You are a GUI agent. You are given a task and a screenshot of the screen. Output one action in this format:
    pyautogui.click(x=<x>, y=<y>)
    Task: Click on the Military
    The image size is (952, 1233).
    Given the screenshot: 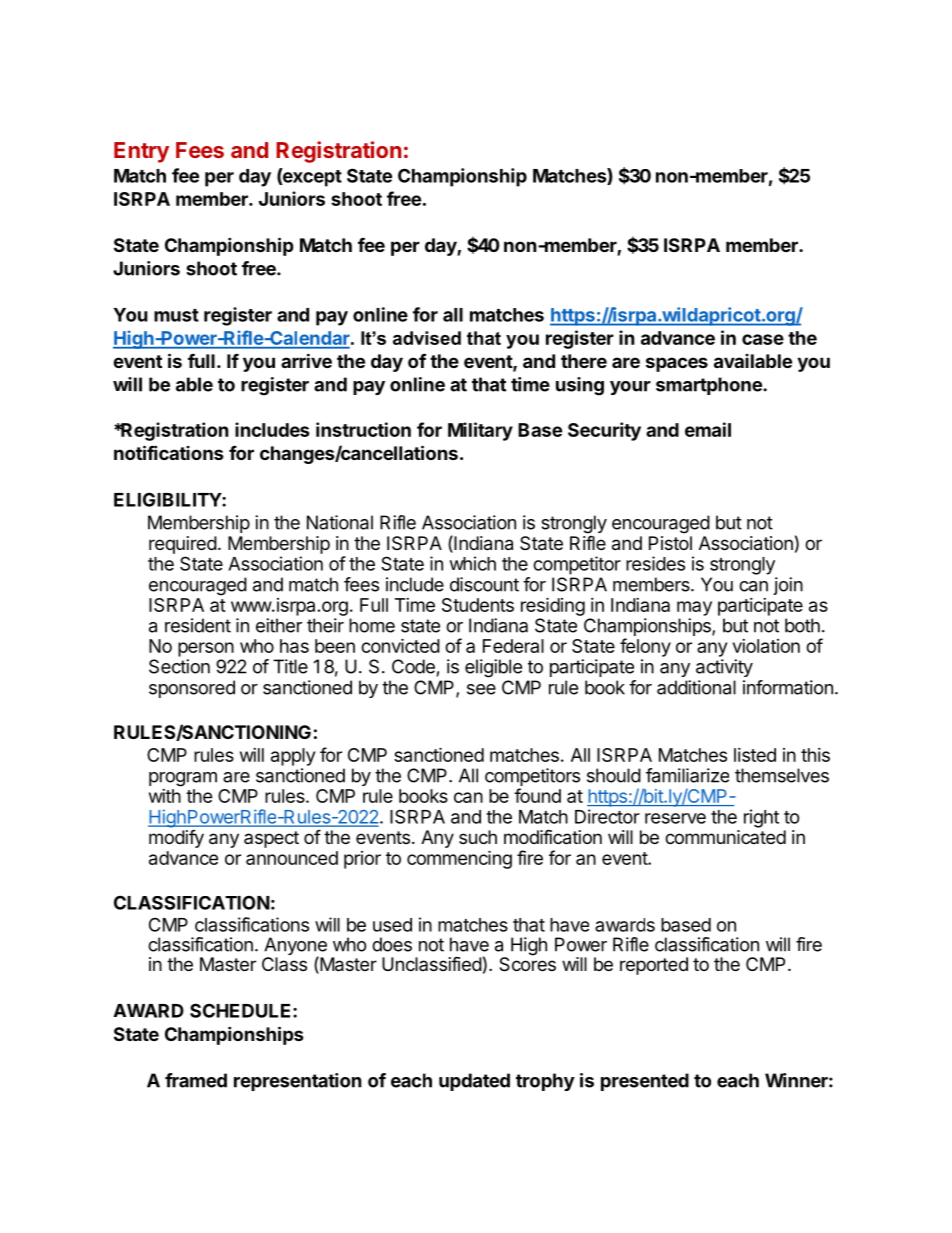 What is the action you would take?
    pyautogui.click(x=480, y=431)
